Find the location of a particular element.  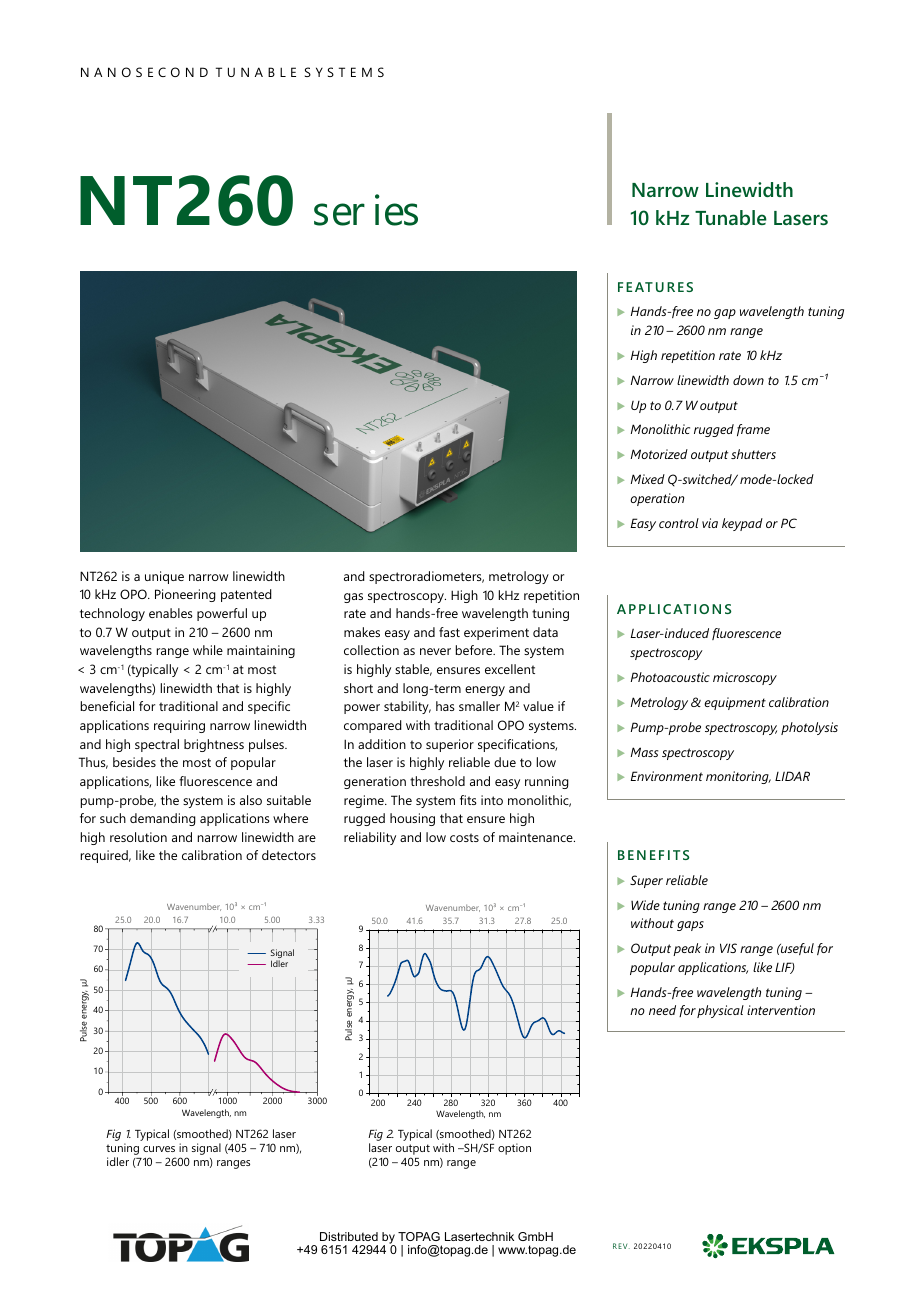

resolution is located at coordinates (138, 837).
